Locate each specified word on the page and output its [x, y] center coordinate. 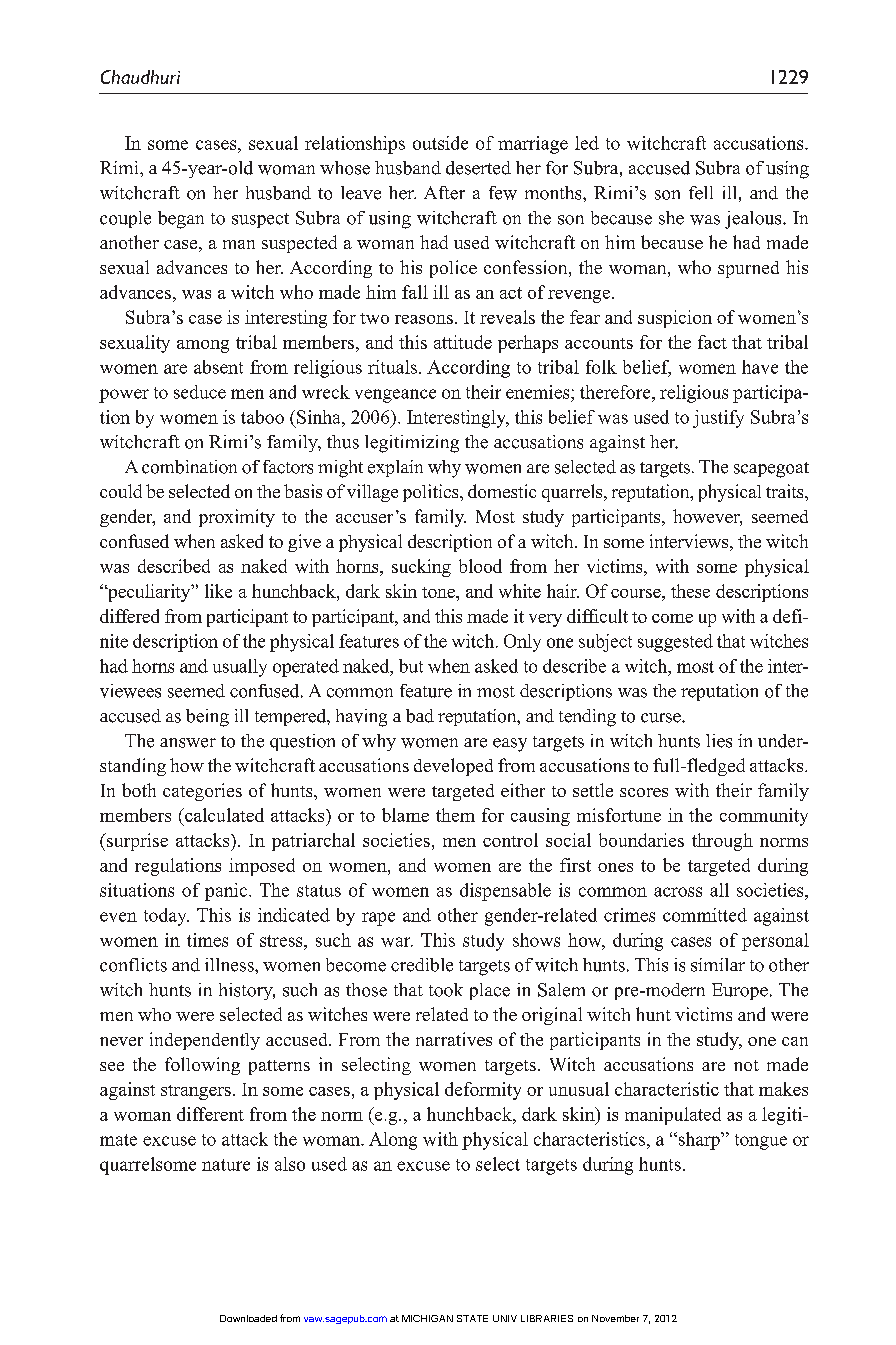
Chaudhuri [140, 77]
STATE [472, 1318]
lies [719, 741]
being [207, 718]
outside [440, 143]
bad [420, 716]
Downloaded [248, 1318]
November [615, 1318]
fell [701, 193]
